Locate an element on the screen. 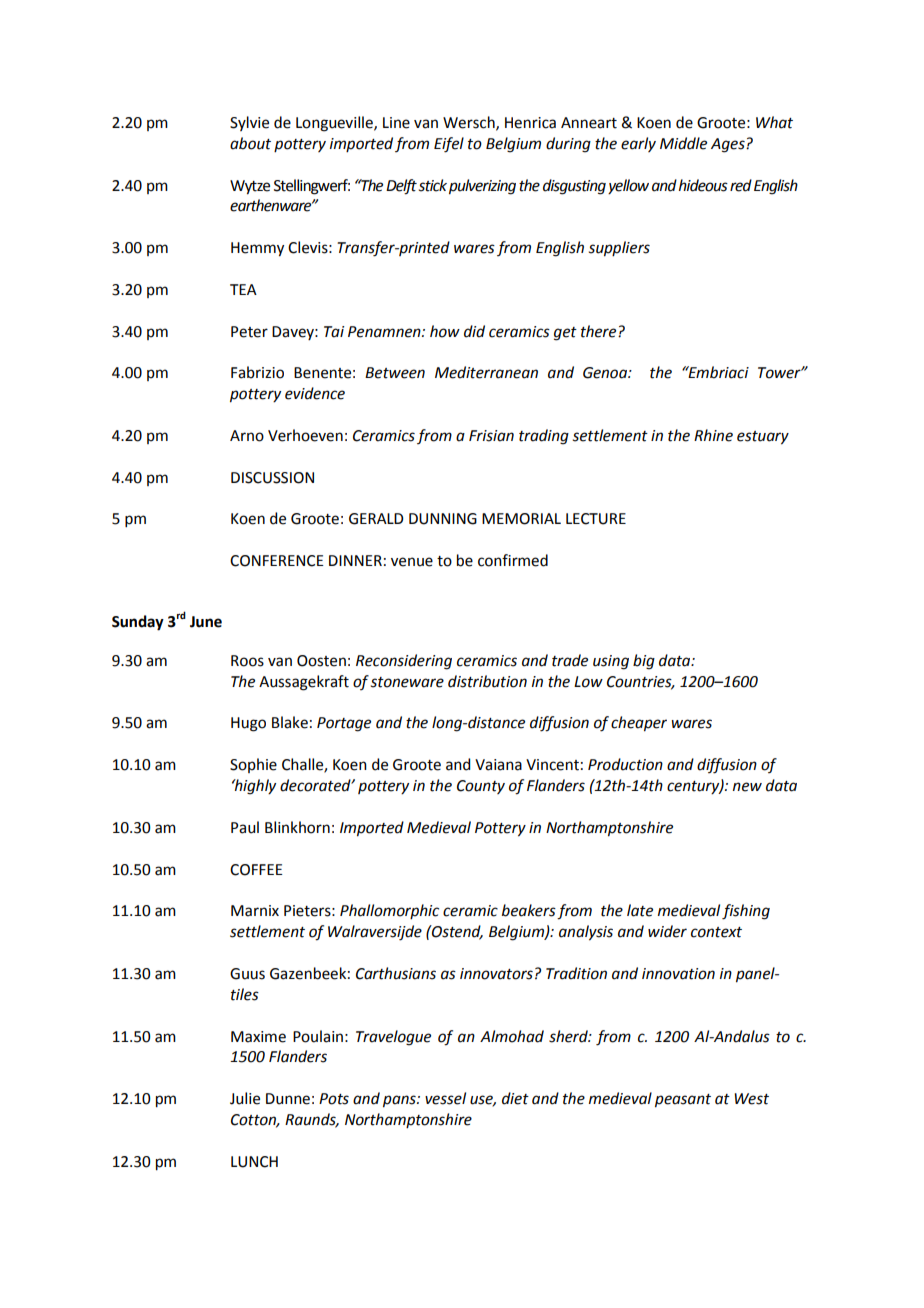 Image resolution: width=924 pixels, height=1308 pixels. stick is located at coordinates (433, 185).
